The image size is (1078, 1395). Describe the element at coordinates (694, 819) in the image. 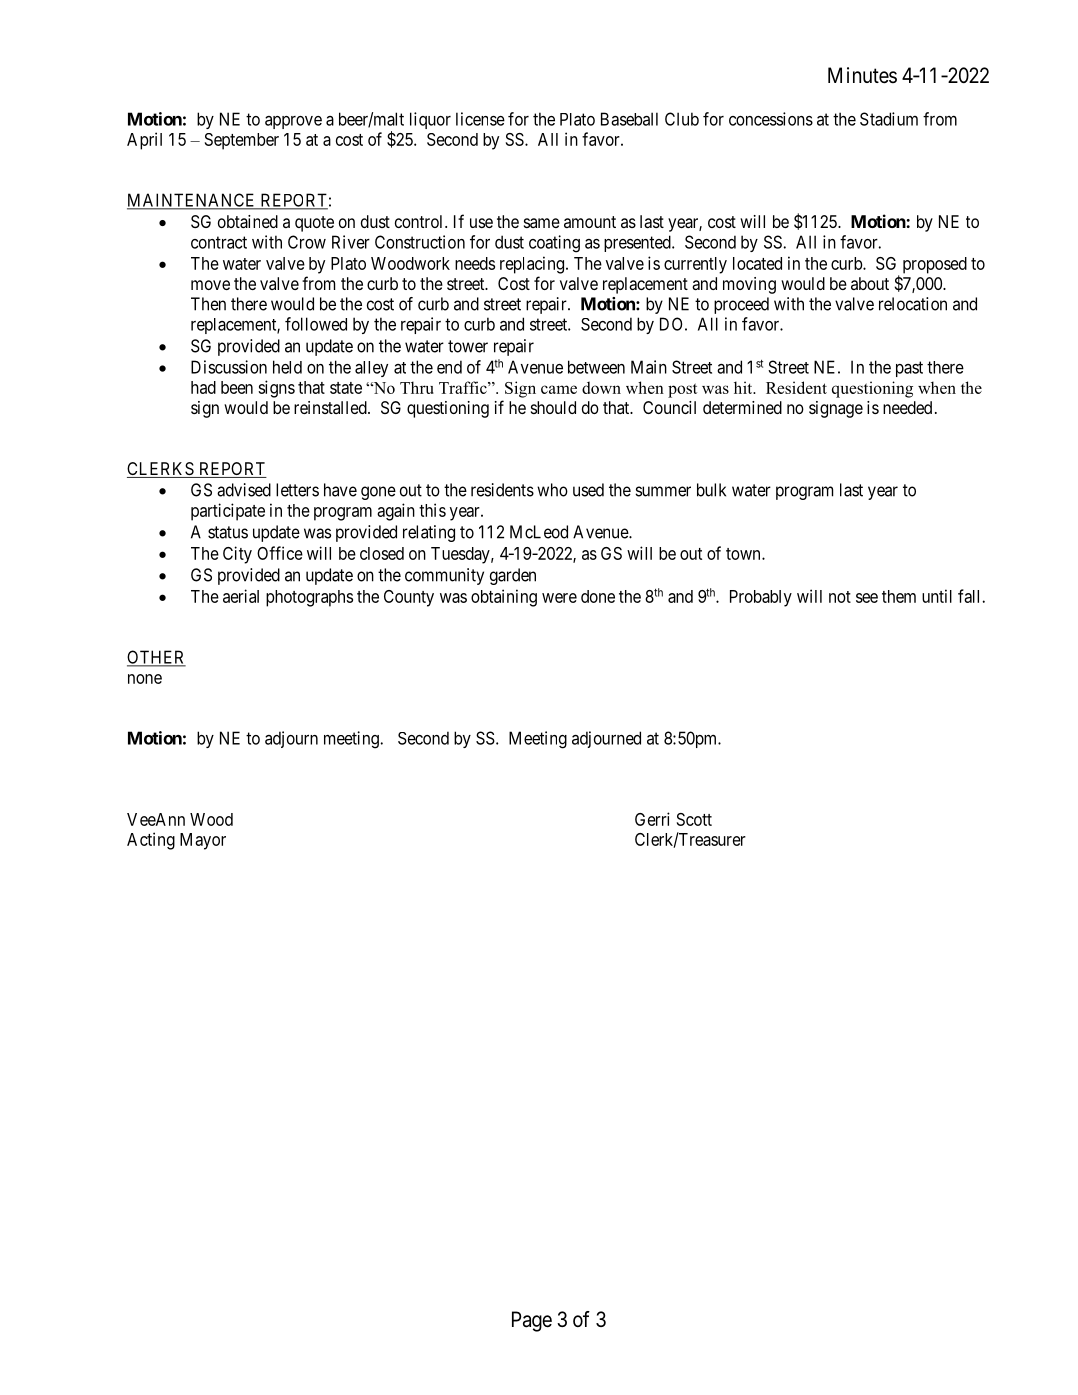

I see `Scott` at that location.
